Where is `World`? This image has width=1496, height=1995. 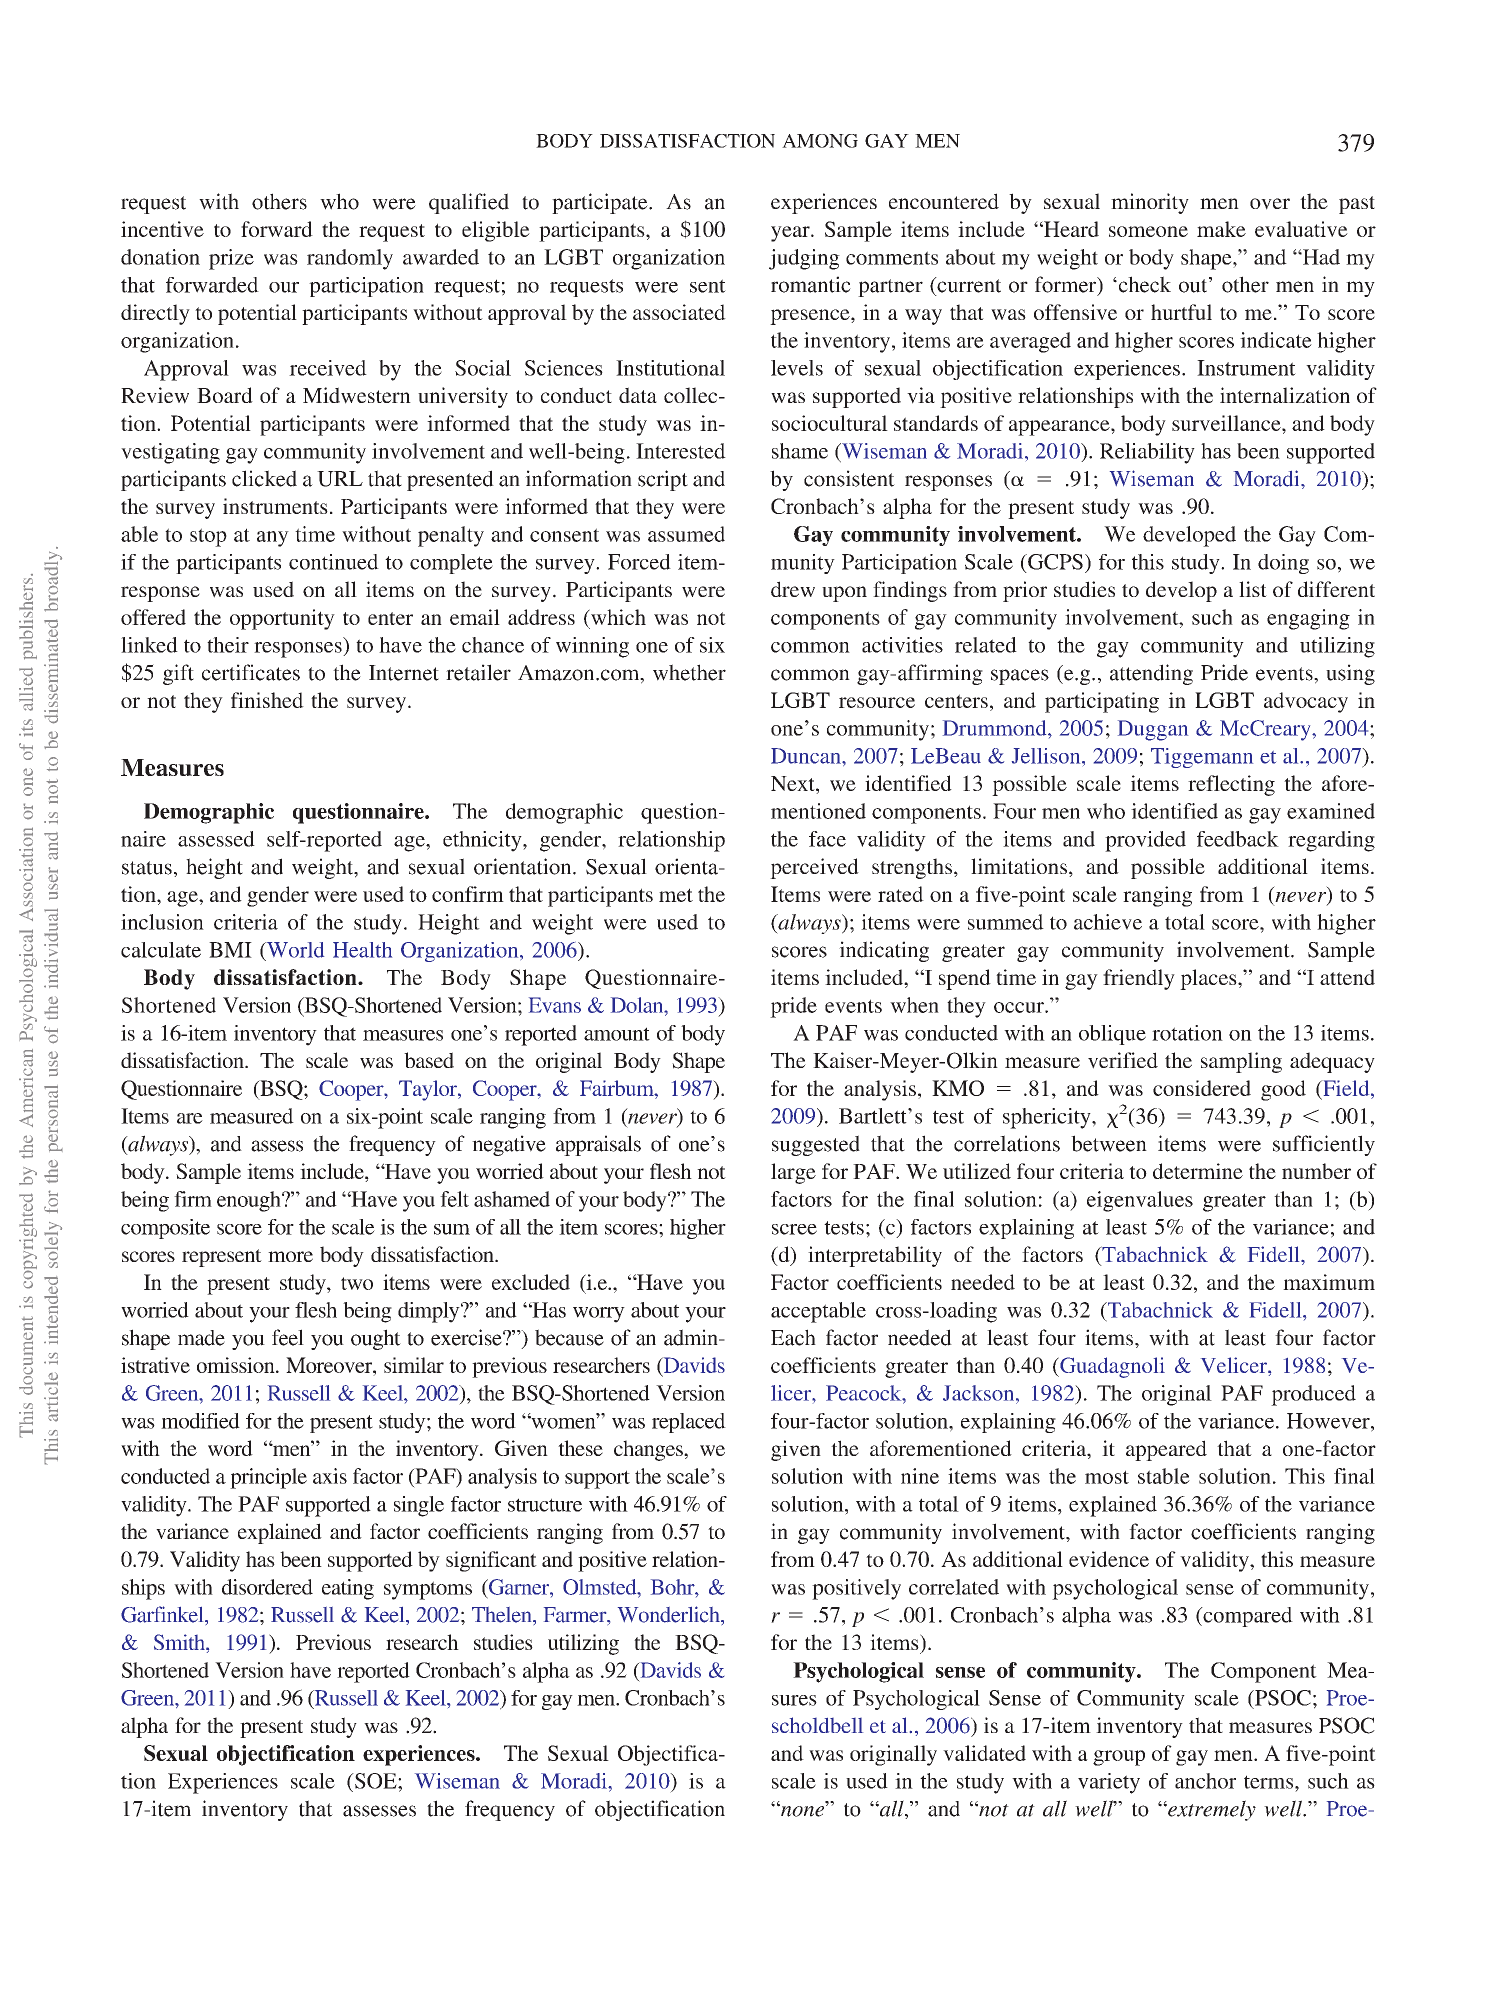 World is located at coordinates (294, 950).
